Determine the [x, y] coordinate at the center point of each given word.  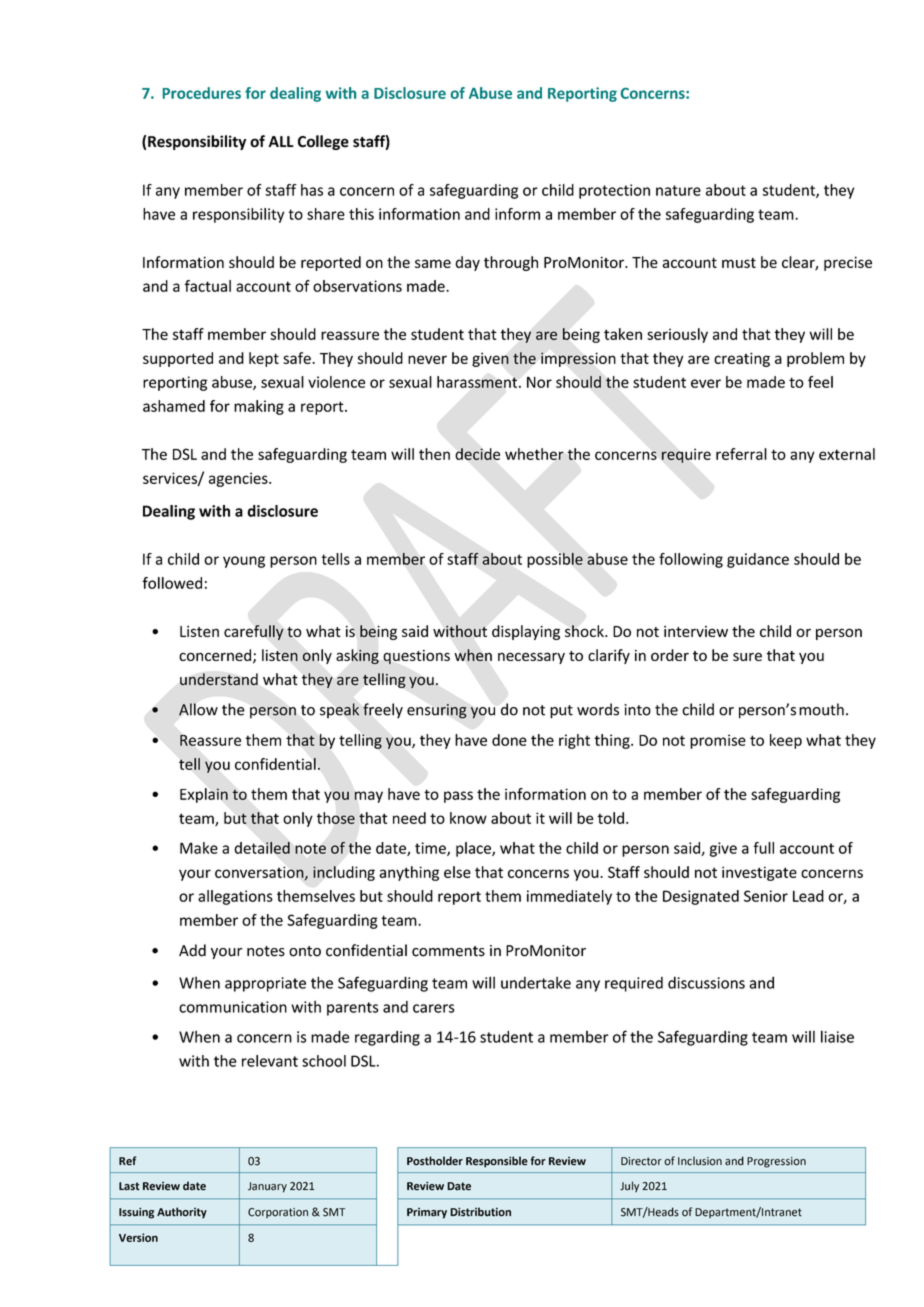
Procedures [202, 93]
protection [614, 191]
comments [448, 951]
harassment [478, 382]
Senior [766, 896]
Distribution [480, 1212]
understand [219, 679]
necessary [531, 658]
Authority [182, 1213]
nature [678, 190]
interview [696, 631]
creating [742, 359]
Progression [776, 1162]
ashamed [174, 406]
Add [192, 950]
